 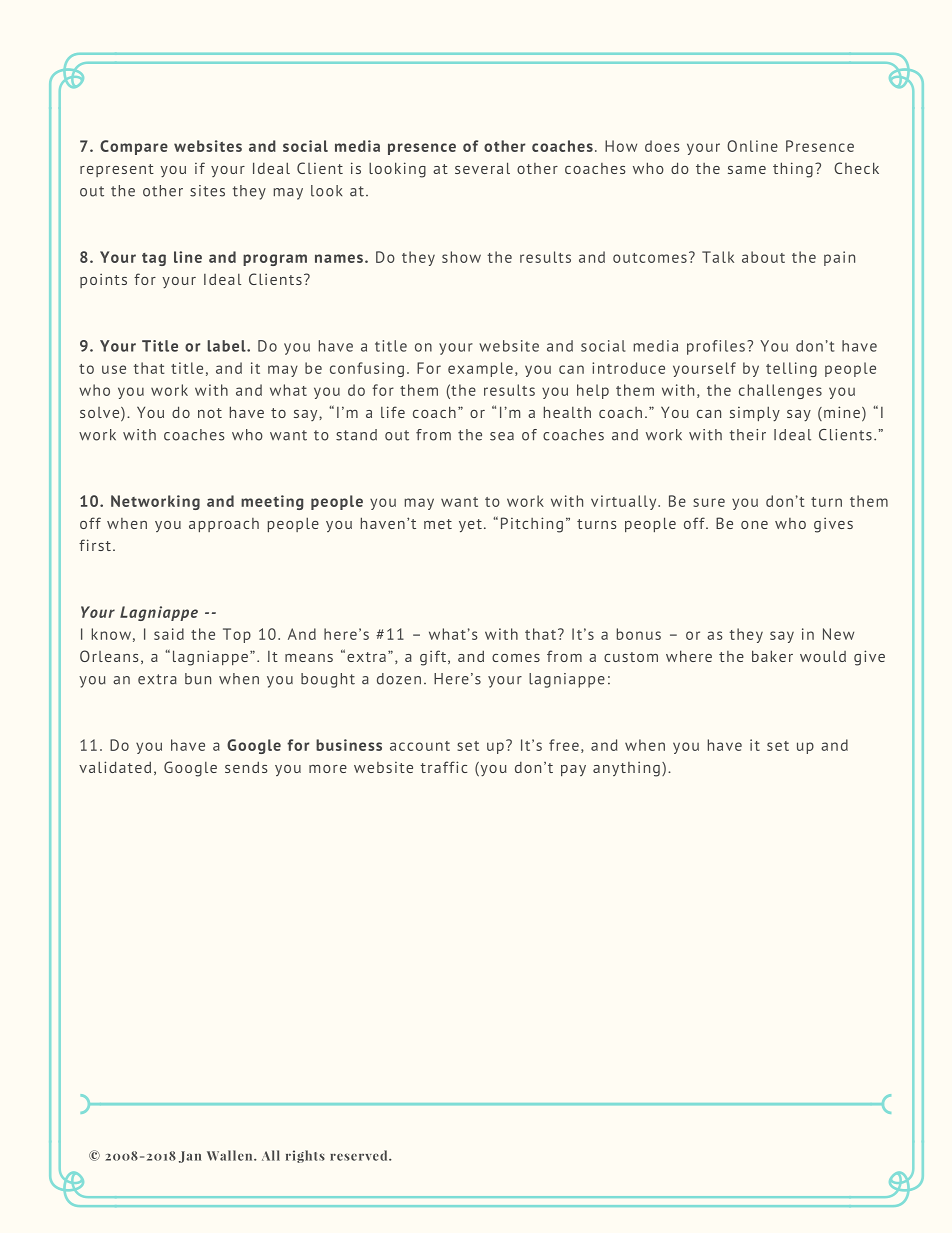 I want to click on Jan, so click(x=190, y=1157).
